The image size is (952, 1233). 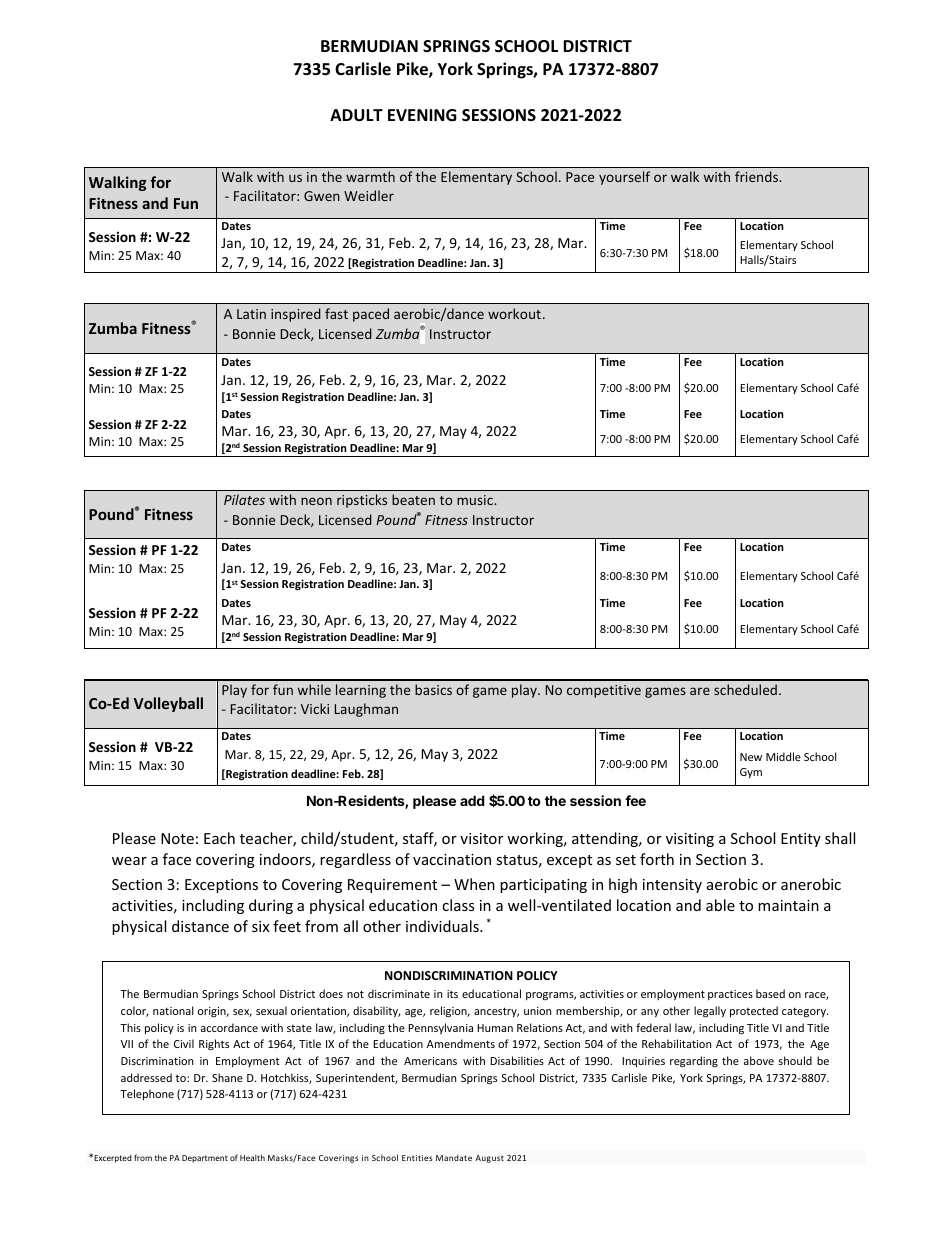 I want to click on Department, so click(x=205, y=1159).
